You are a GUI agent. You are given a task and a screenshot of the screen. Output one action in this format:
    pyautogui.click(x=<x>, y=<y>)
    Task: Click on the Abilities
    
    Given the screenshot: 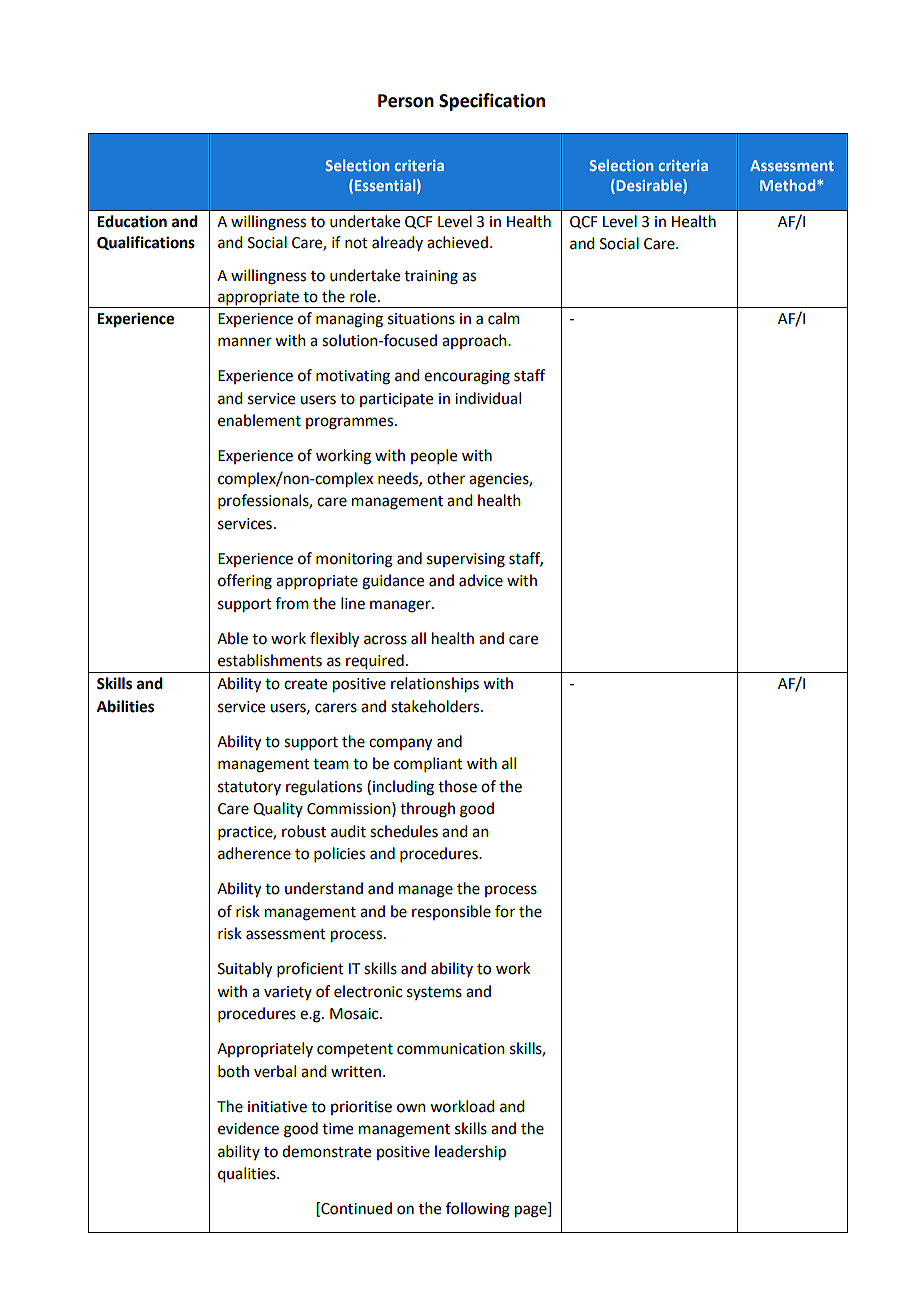 What is the action you would take?
    pyautogui.click(x=125, y=706)
